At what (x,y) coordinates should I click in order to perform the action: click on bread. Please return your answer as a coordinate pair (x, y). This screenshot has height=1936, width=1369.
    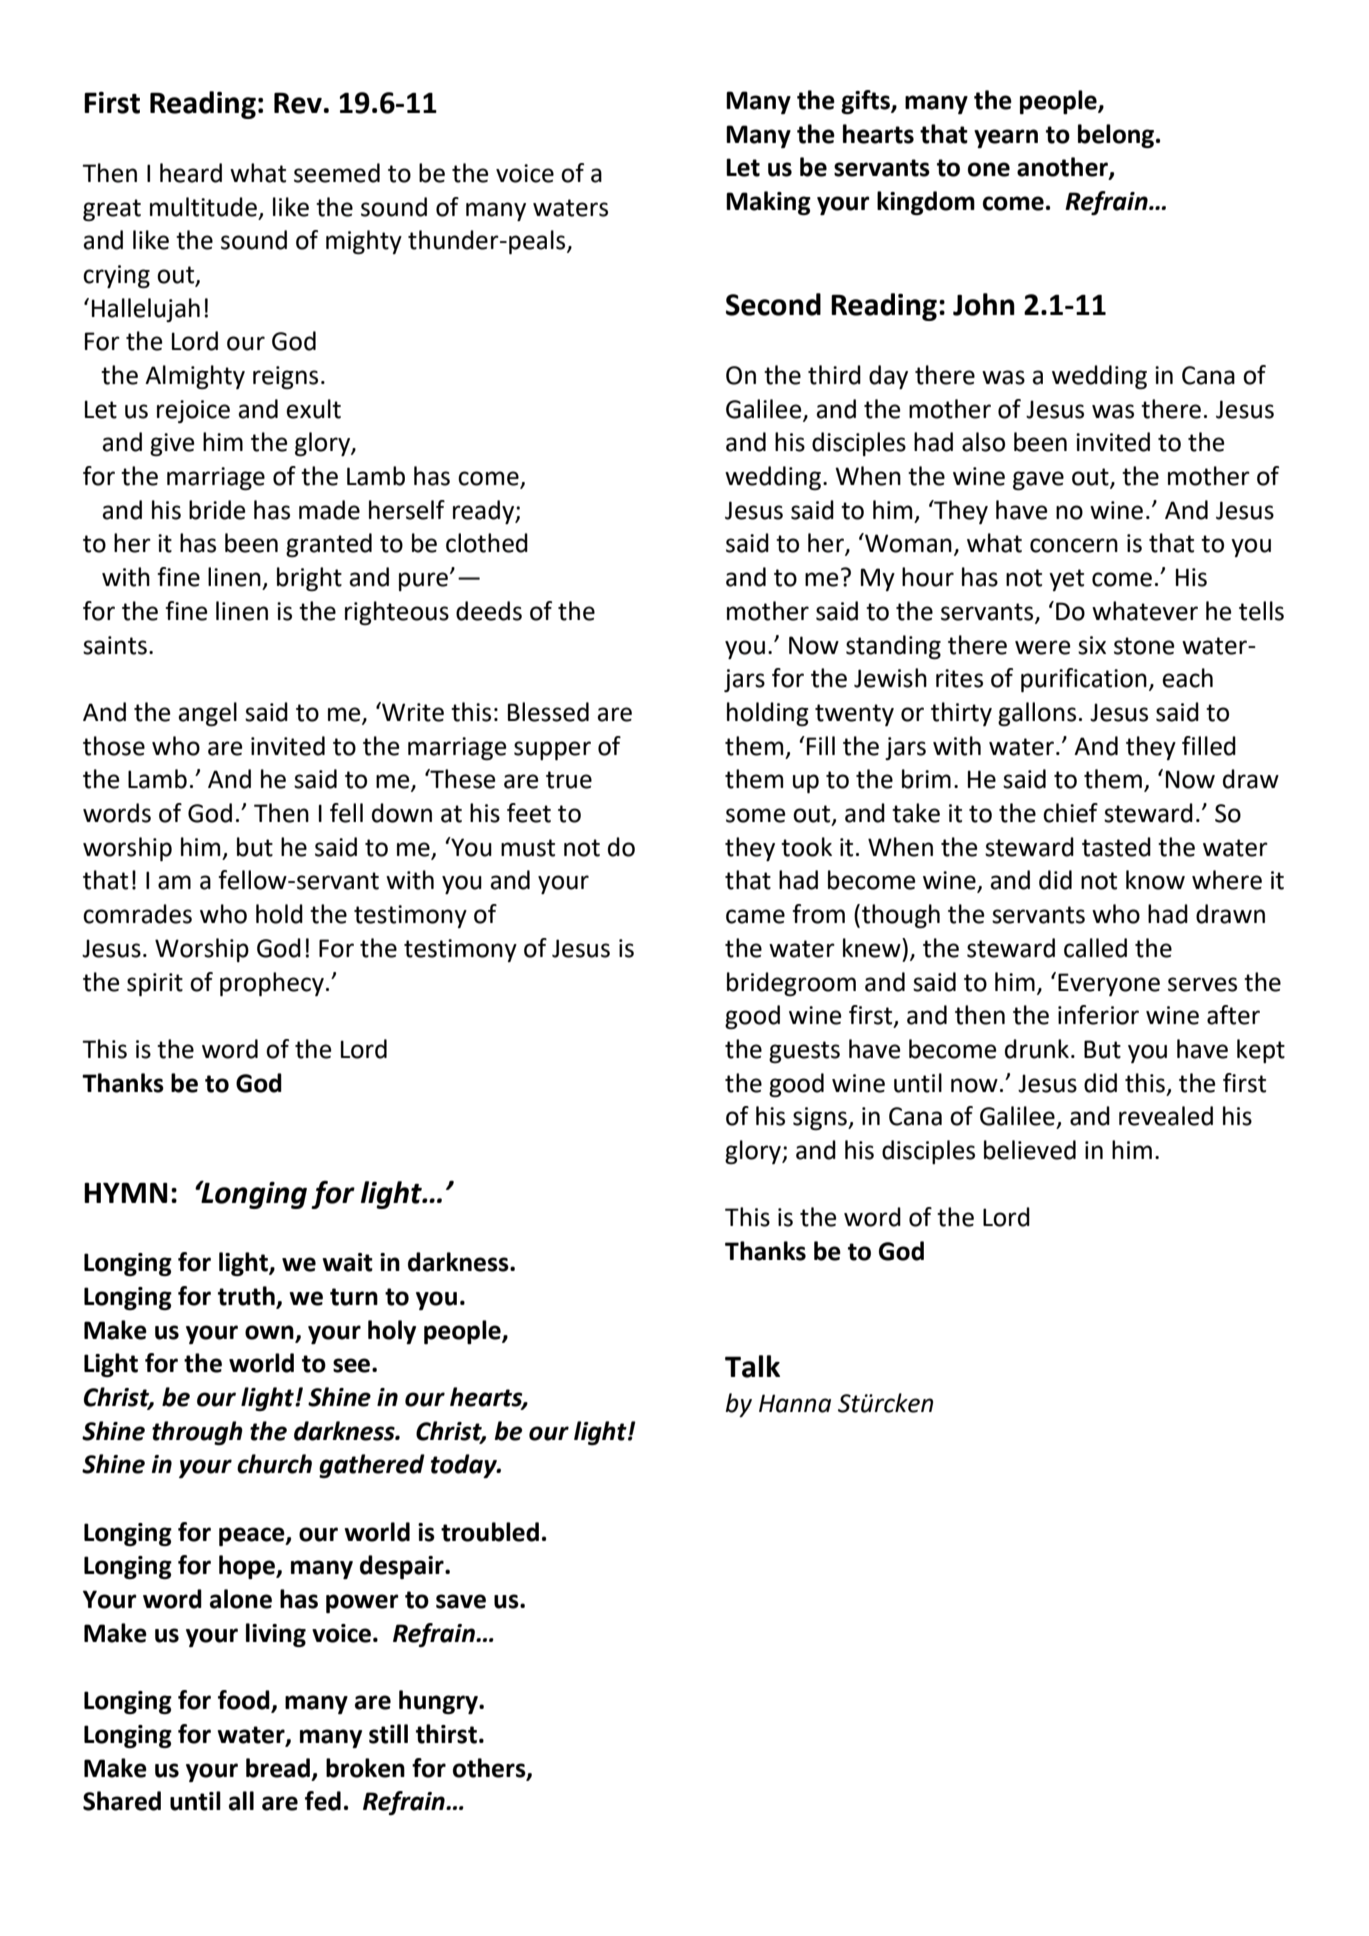
    Looking at the image, I should click on (278, 1768).
